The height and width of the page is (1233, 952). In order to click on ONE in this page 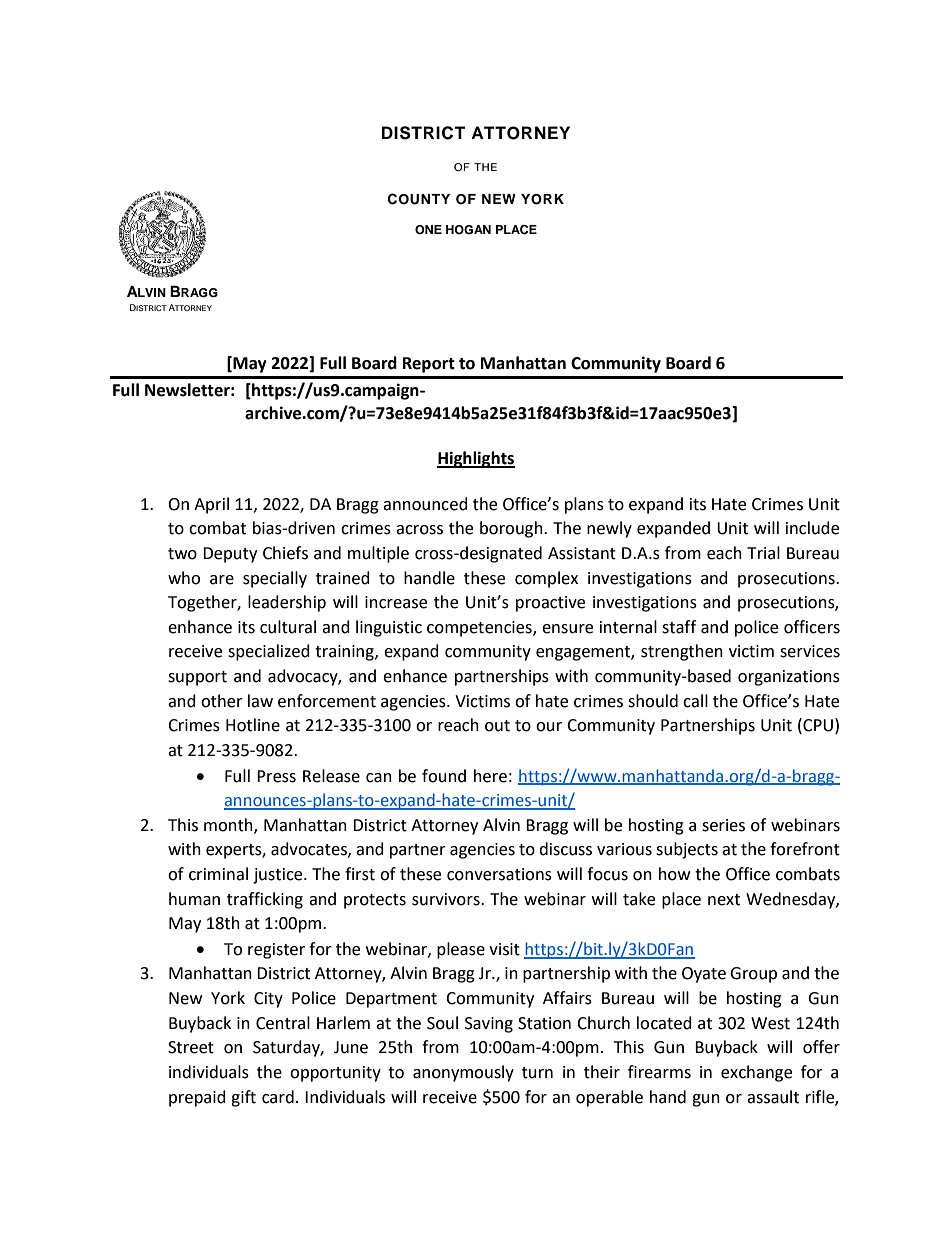, I will do `click(428, 230)`.
